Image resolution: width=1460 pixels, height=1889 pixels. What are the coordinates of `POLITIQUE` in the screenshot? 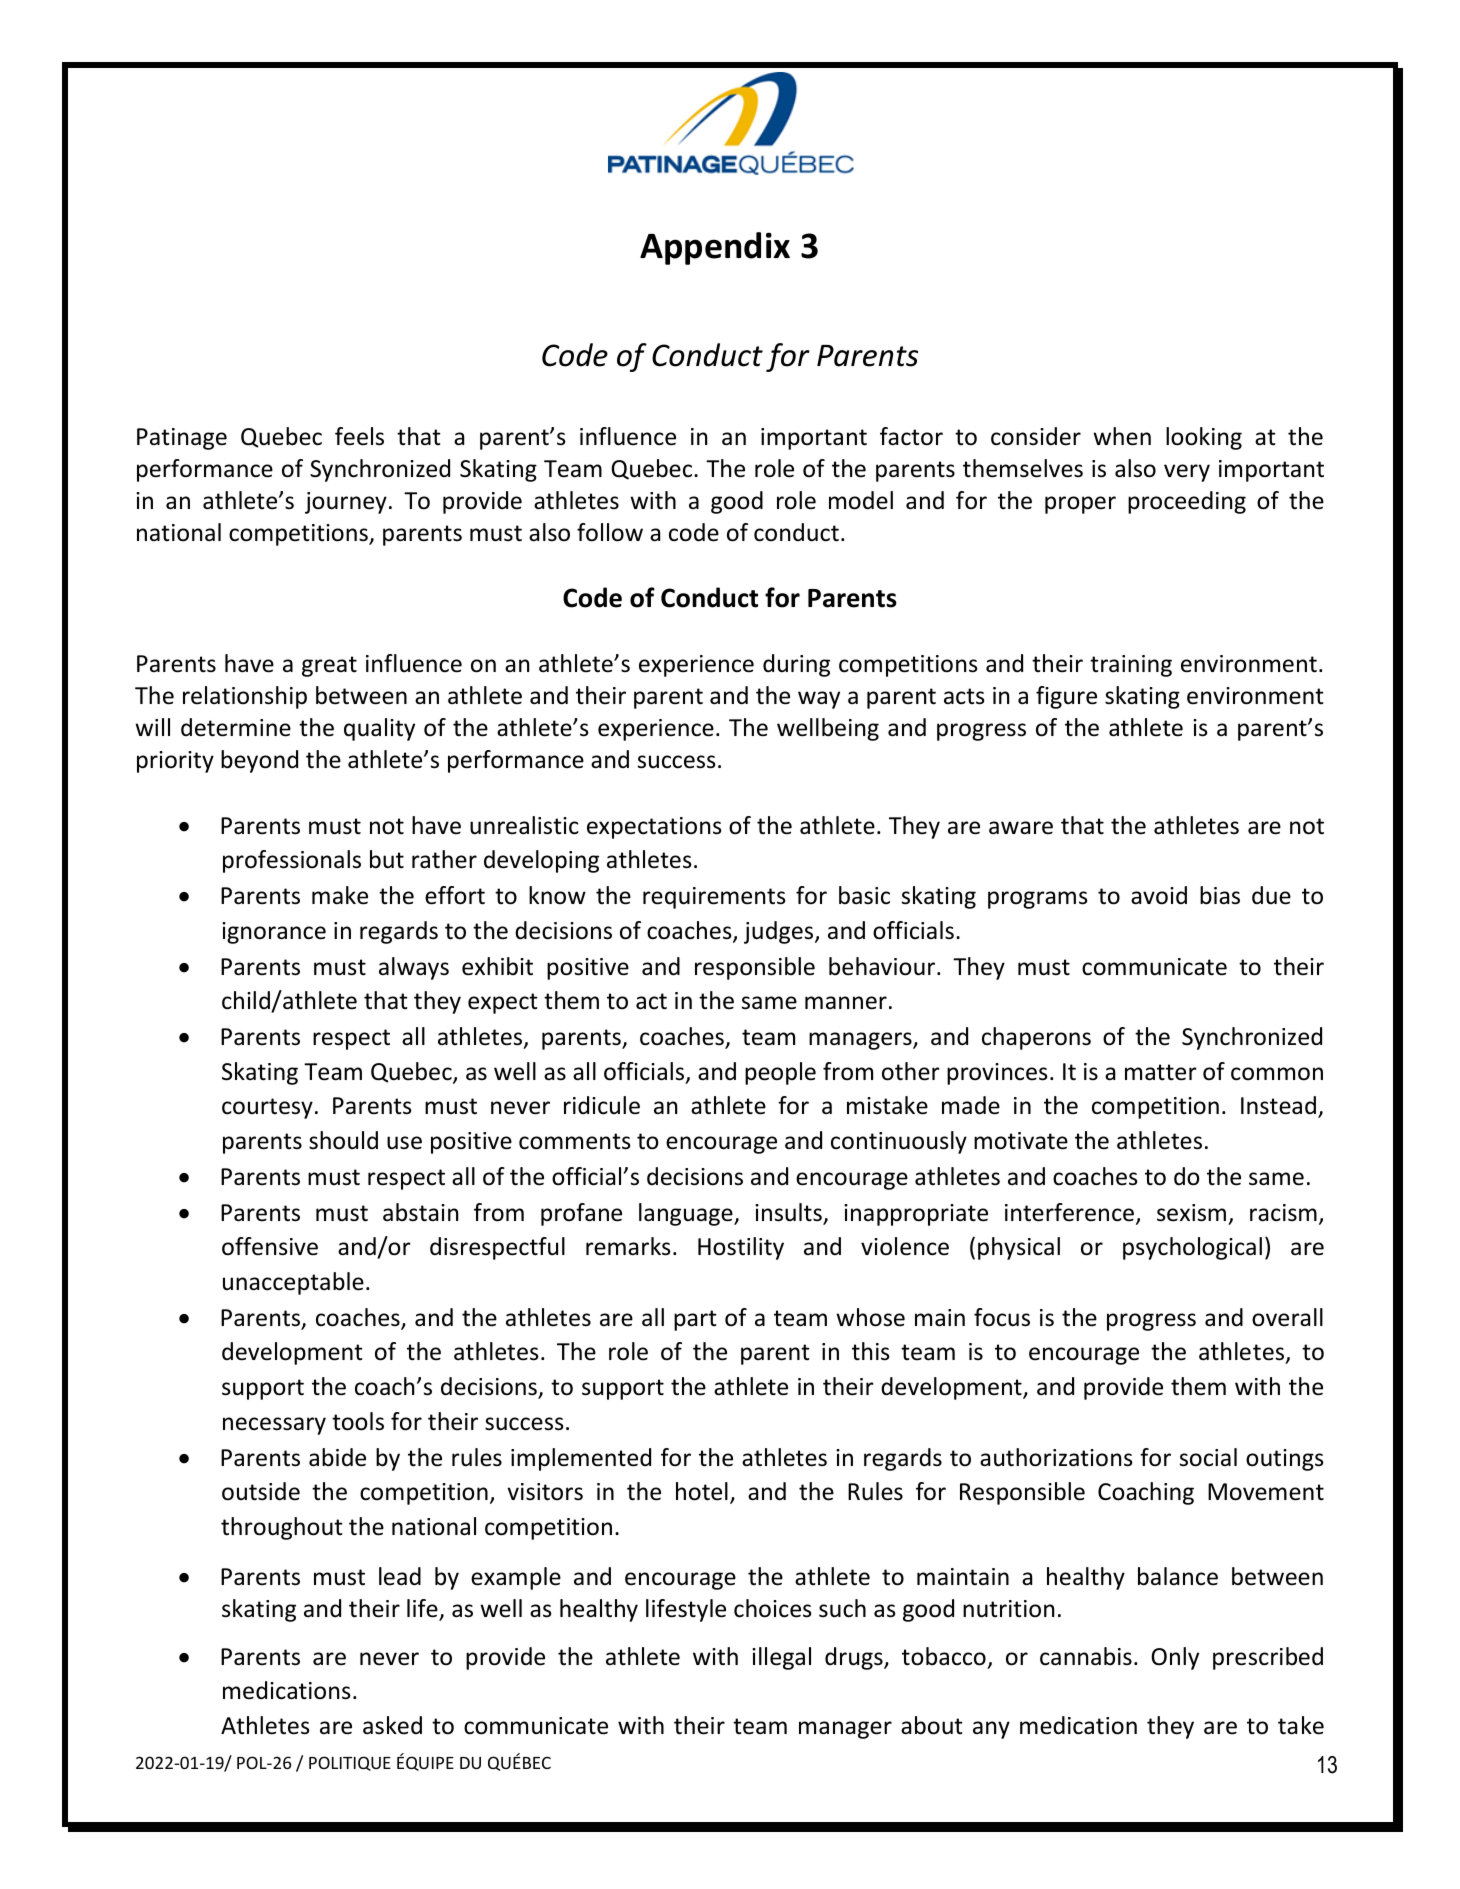 It's located at (350, 1763).
